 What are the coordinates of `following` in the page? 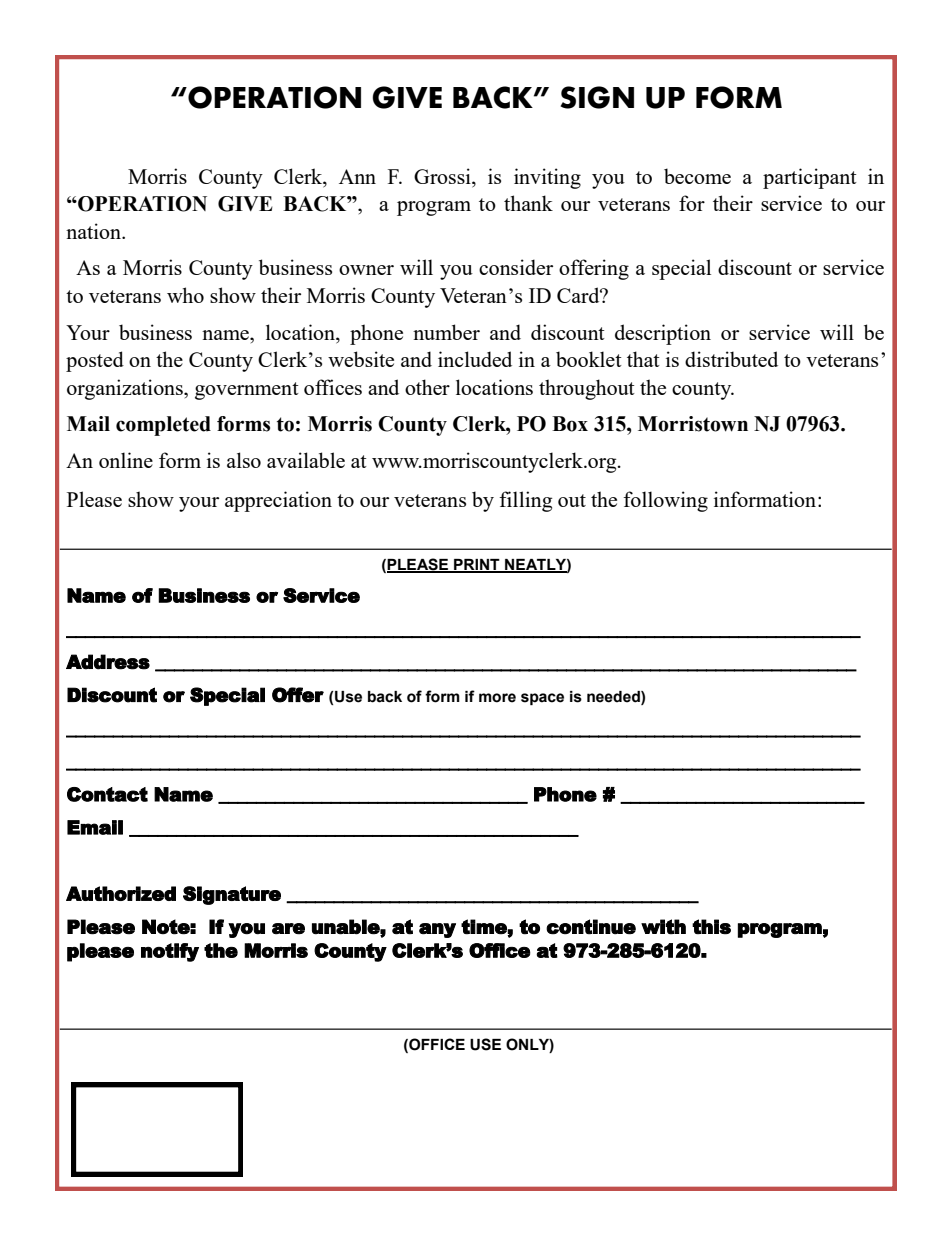 It's located at (665, 501).
